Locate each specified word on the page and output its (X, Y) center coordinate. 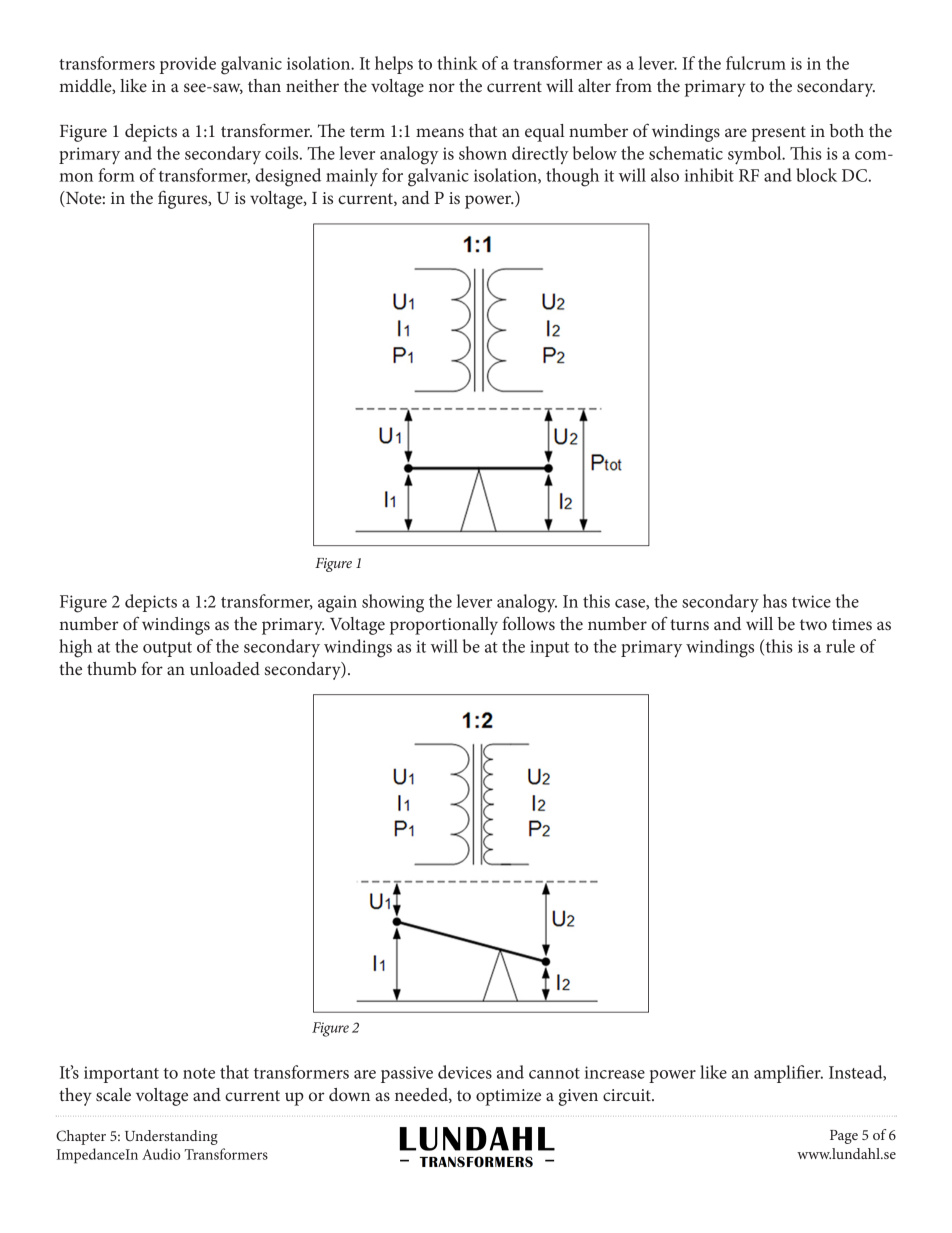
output (167, 649)
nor (442, 87)
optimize (508, 1097)
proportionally (444, 626)
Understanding (171, 1137)
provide (188, 65)
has (775, 601)
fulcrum (756, 63)
